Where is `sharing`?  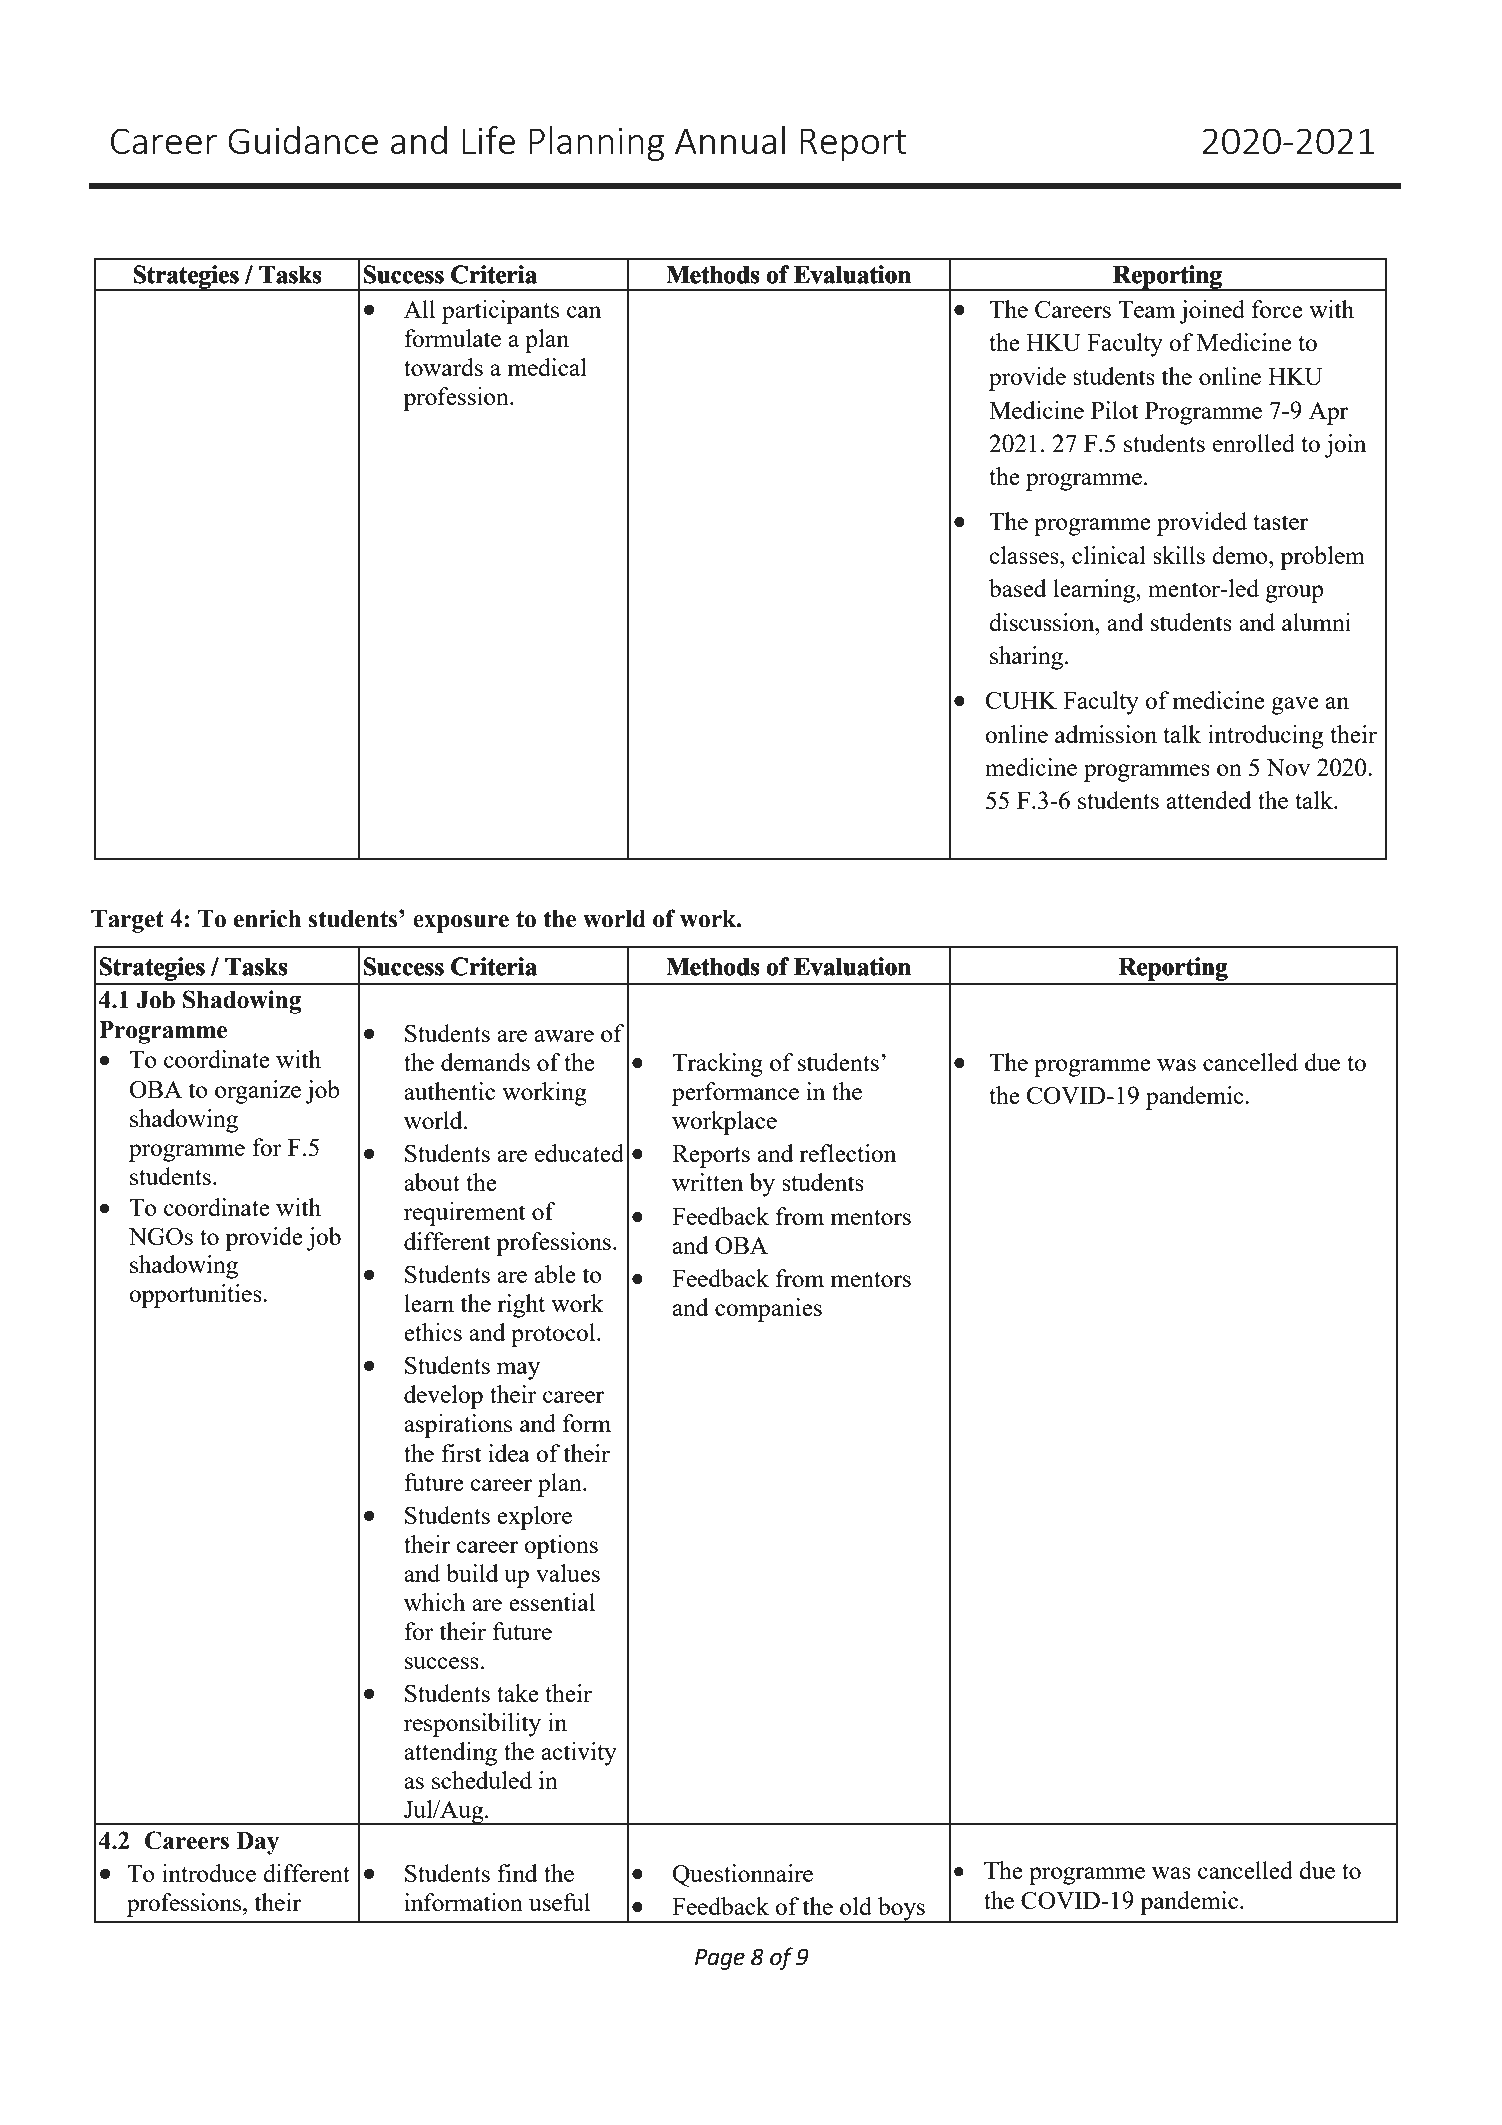
sharing is located at coordinates (1028, 658).
